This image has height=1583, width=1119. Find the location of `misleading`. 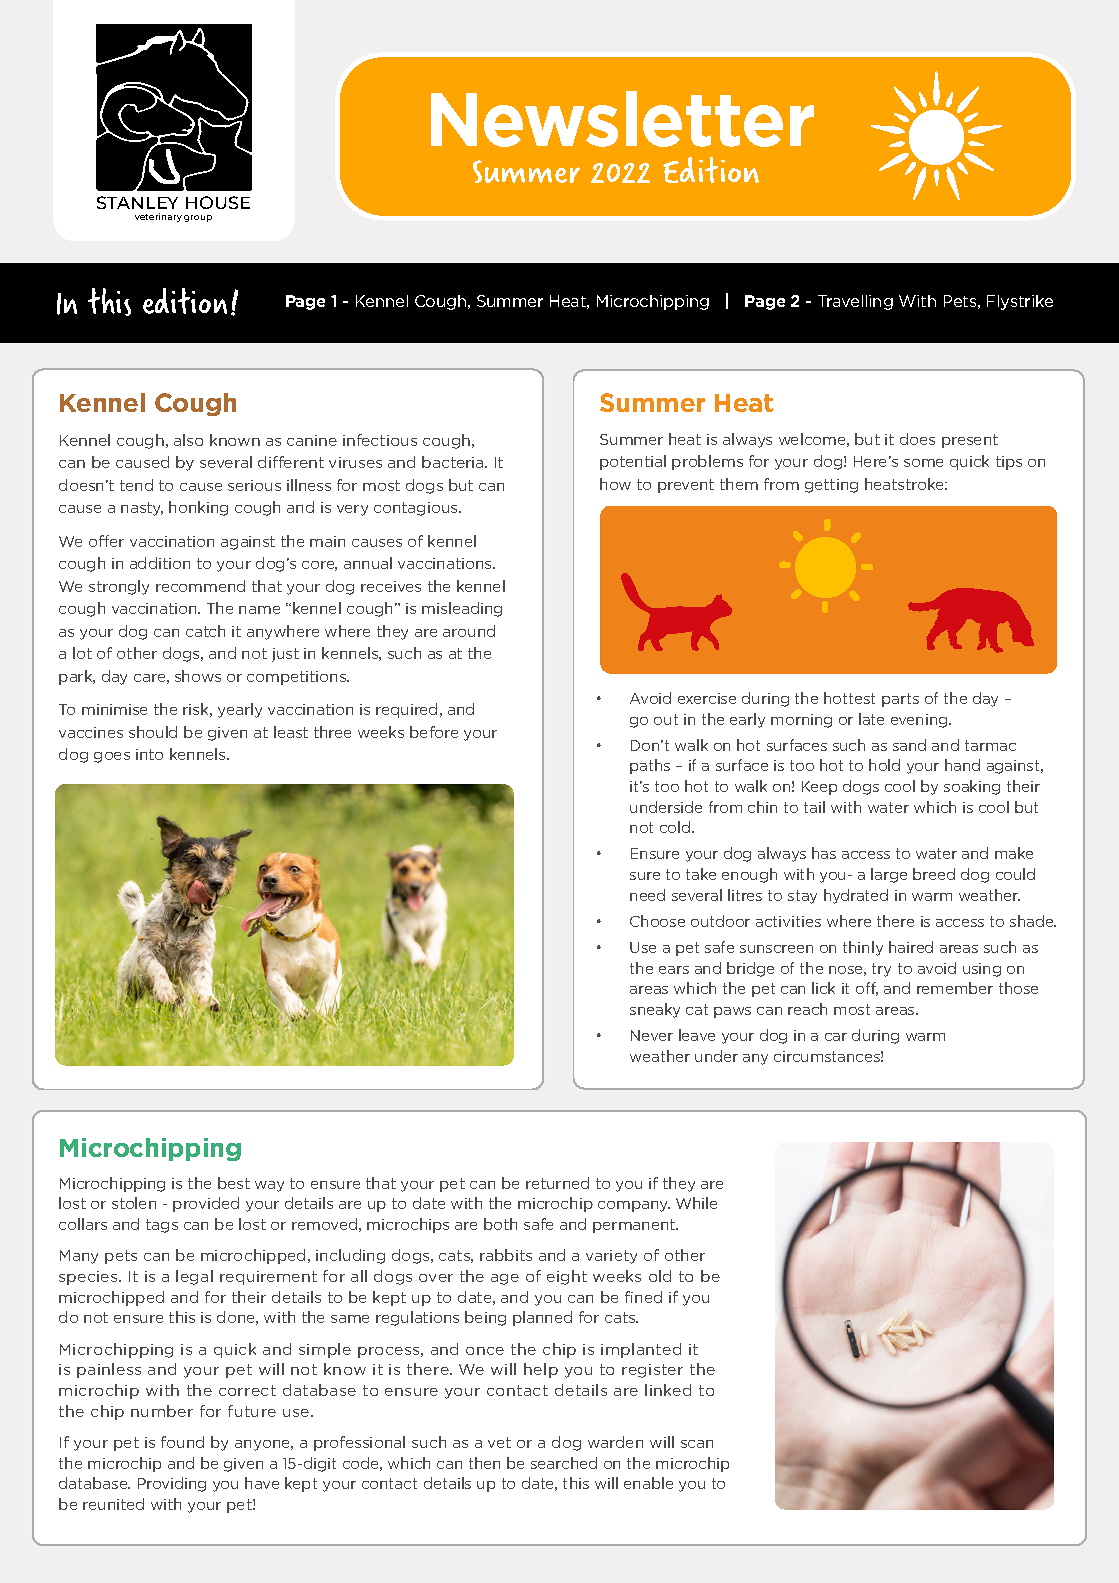

misleading is located at coordinates (462, 609).
